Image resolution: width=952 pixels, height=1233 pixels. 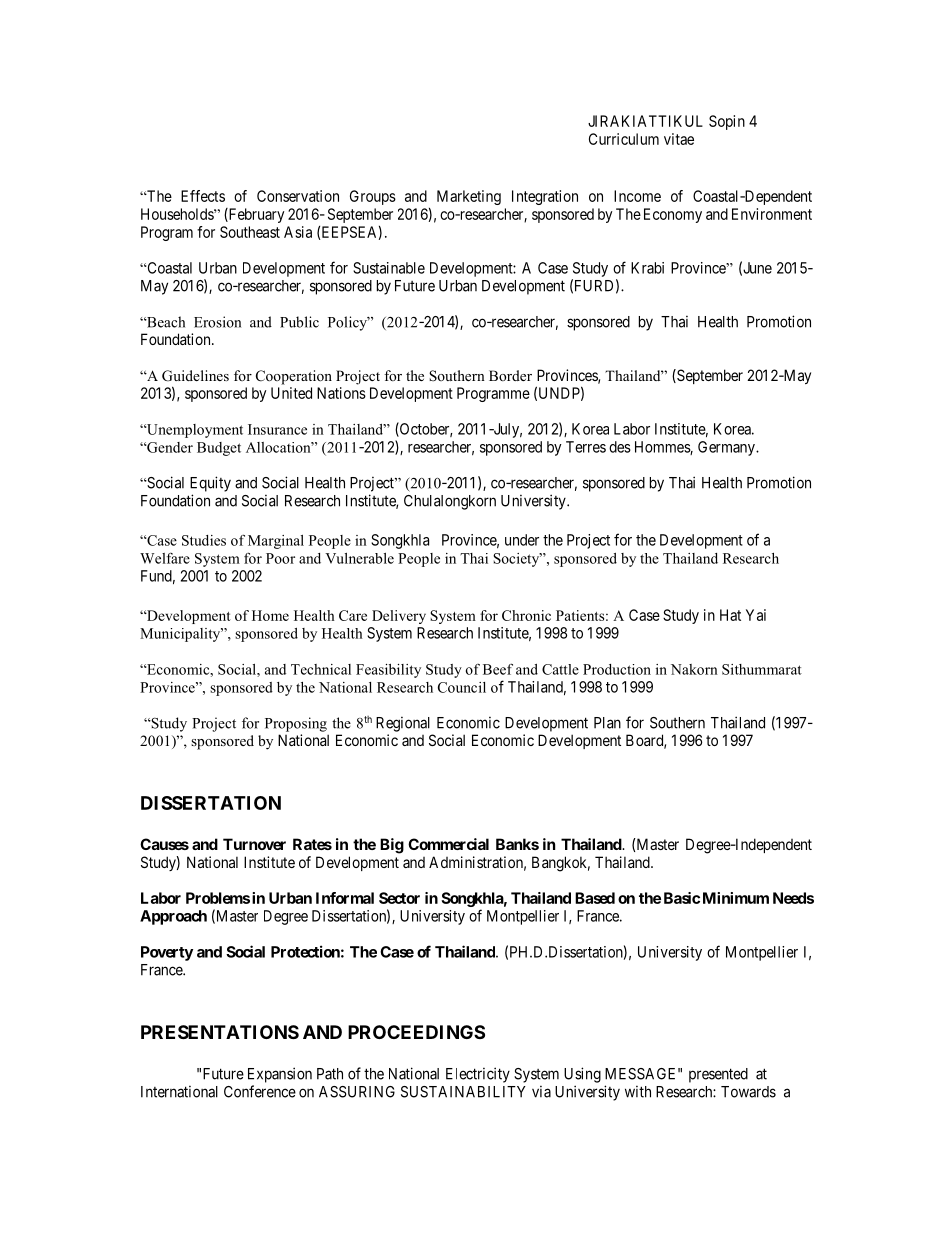 What do you see at coordinates (203, 196) in the page?
I see `Effects` at bounding box center [203, 196].
